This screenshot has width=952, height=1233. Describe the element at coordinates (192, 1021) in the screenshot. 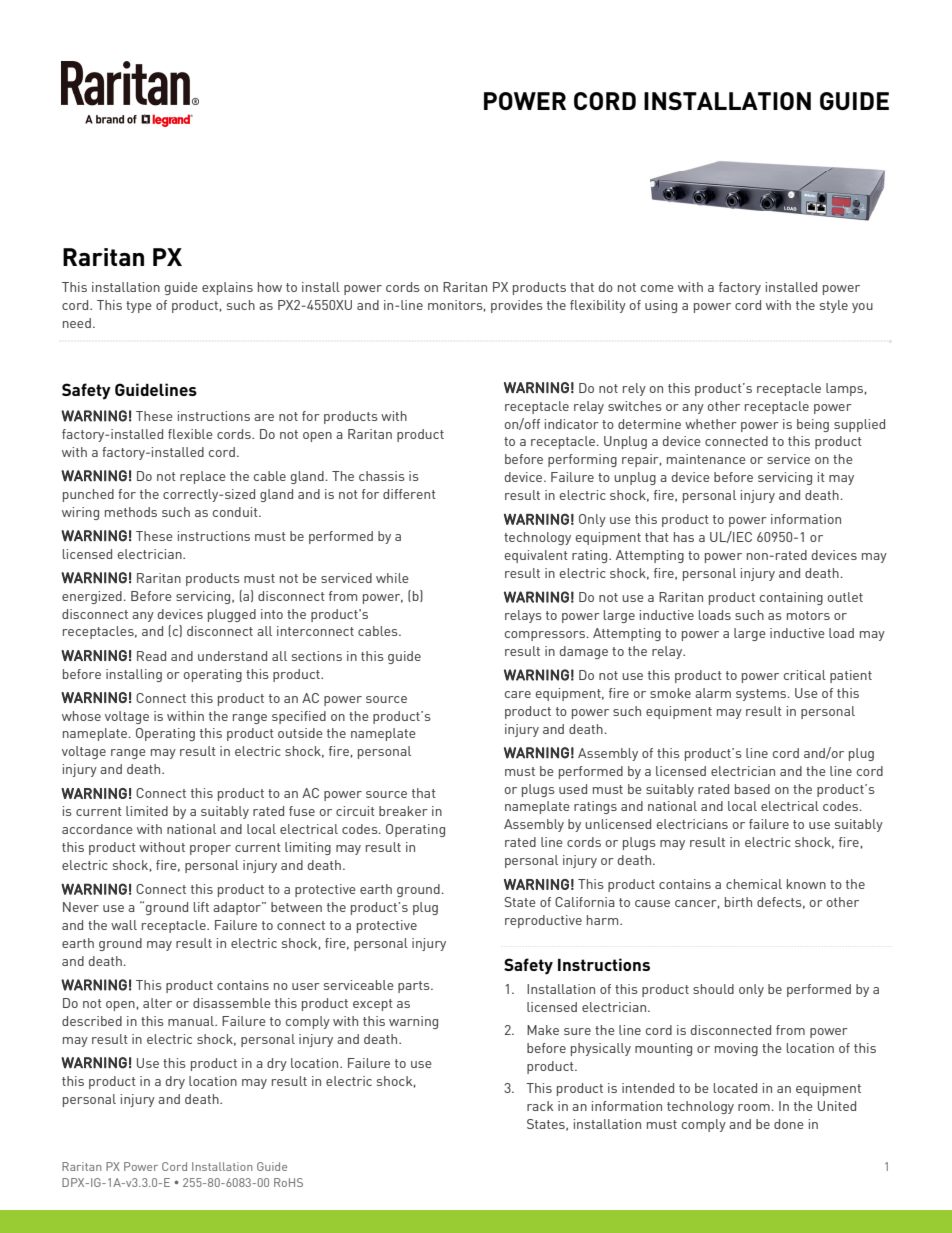

I see `manual` at that location.
